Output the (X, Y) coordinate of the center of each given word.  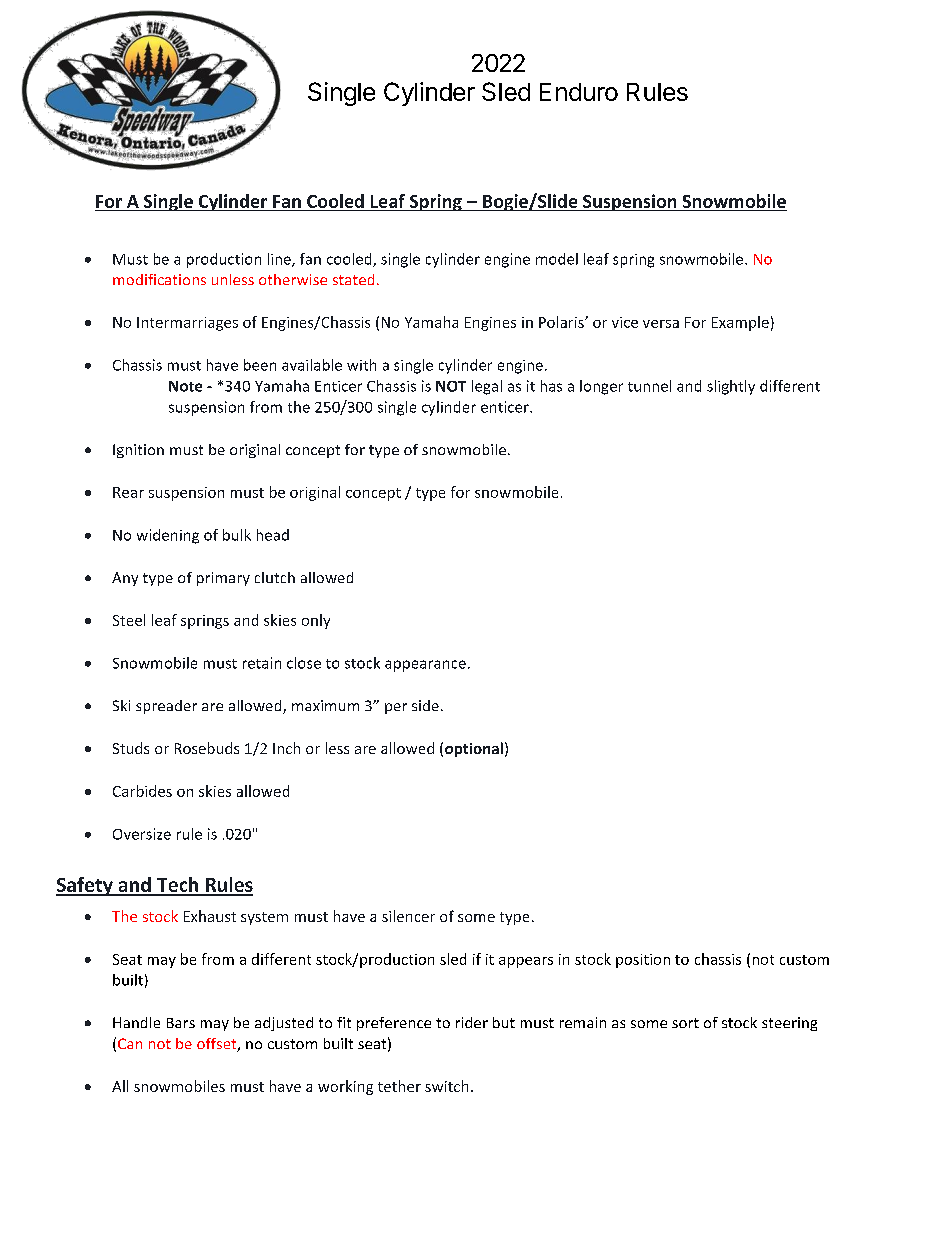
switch (446, 1086)
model (557, 259)
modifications (159, 279)
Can (130, 1043)
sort (685, 1023)
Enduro (579, 92)
